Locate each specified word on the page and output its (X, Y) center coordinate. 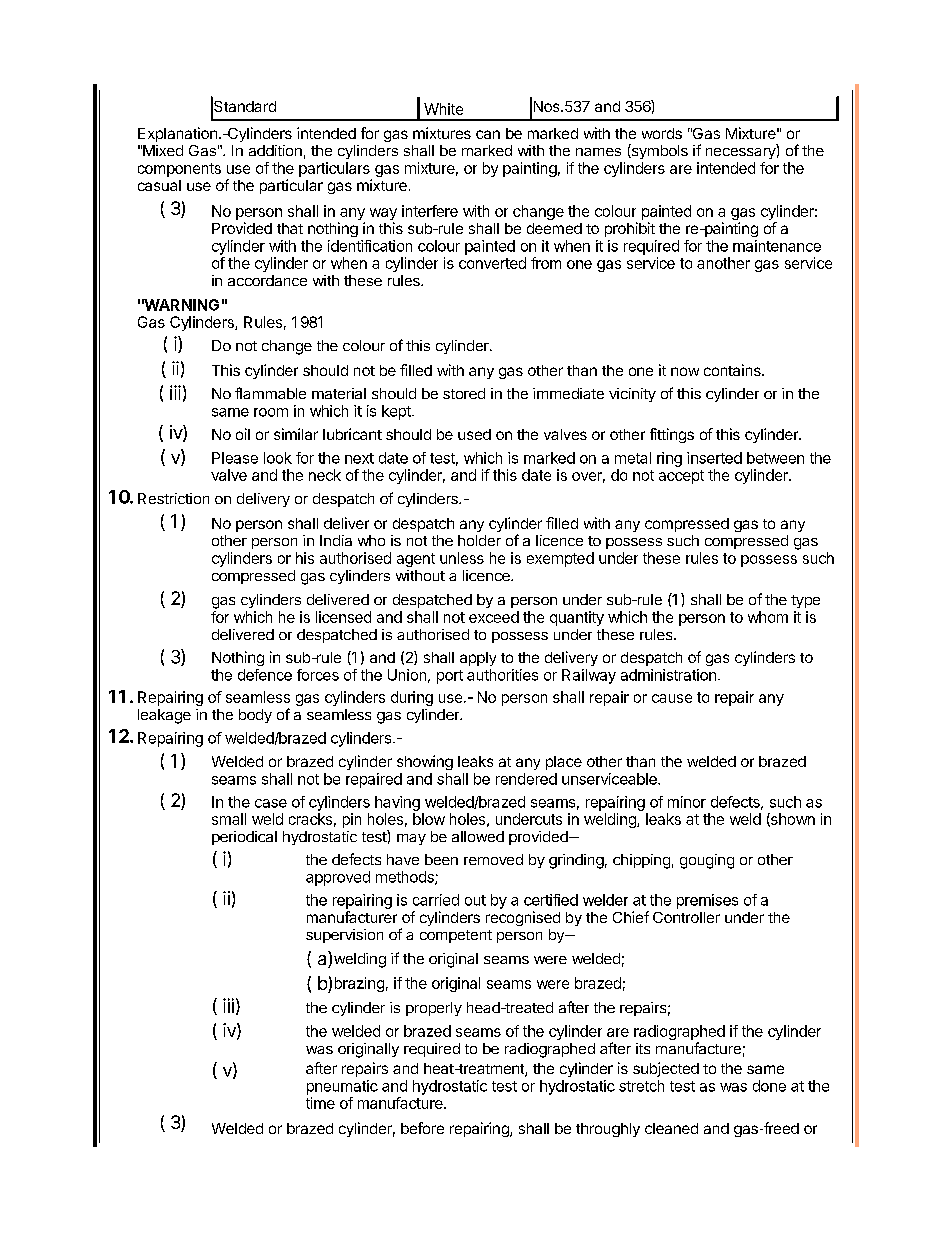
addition (275, 150)
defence (265, 675)
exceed (494, 617)
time (320, 1103)
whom (768, 617)
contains (733, 370)
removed (493, 859)
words (662, 133)
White (443, 109)
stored (464, 393)
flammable (270, 393)
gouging (707, 861)
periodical (244, 838)
